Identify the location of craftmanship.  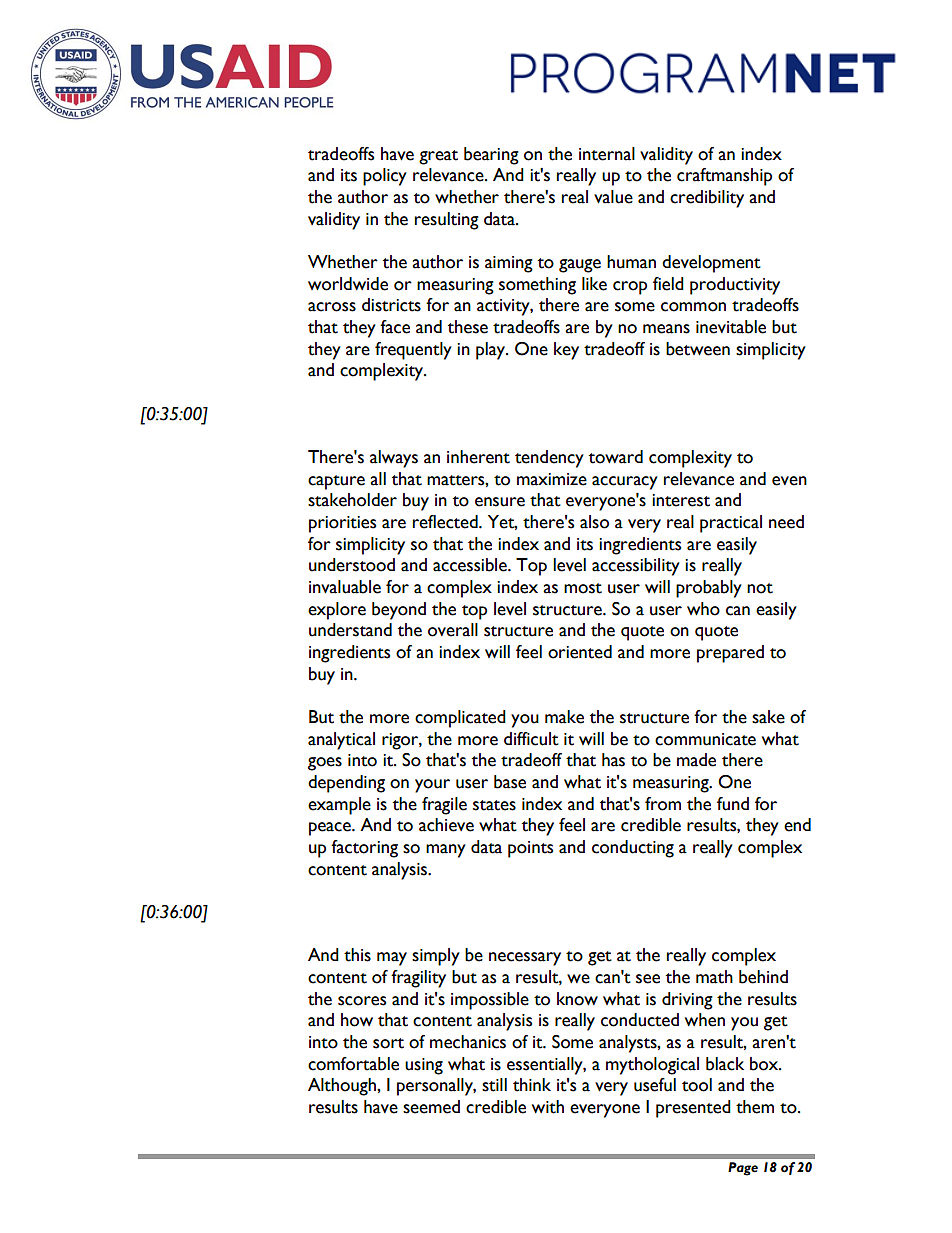
(724, 177).
